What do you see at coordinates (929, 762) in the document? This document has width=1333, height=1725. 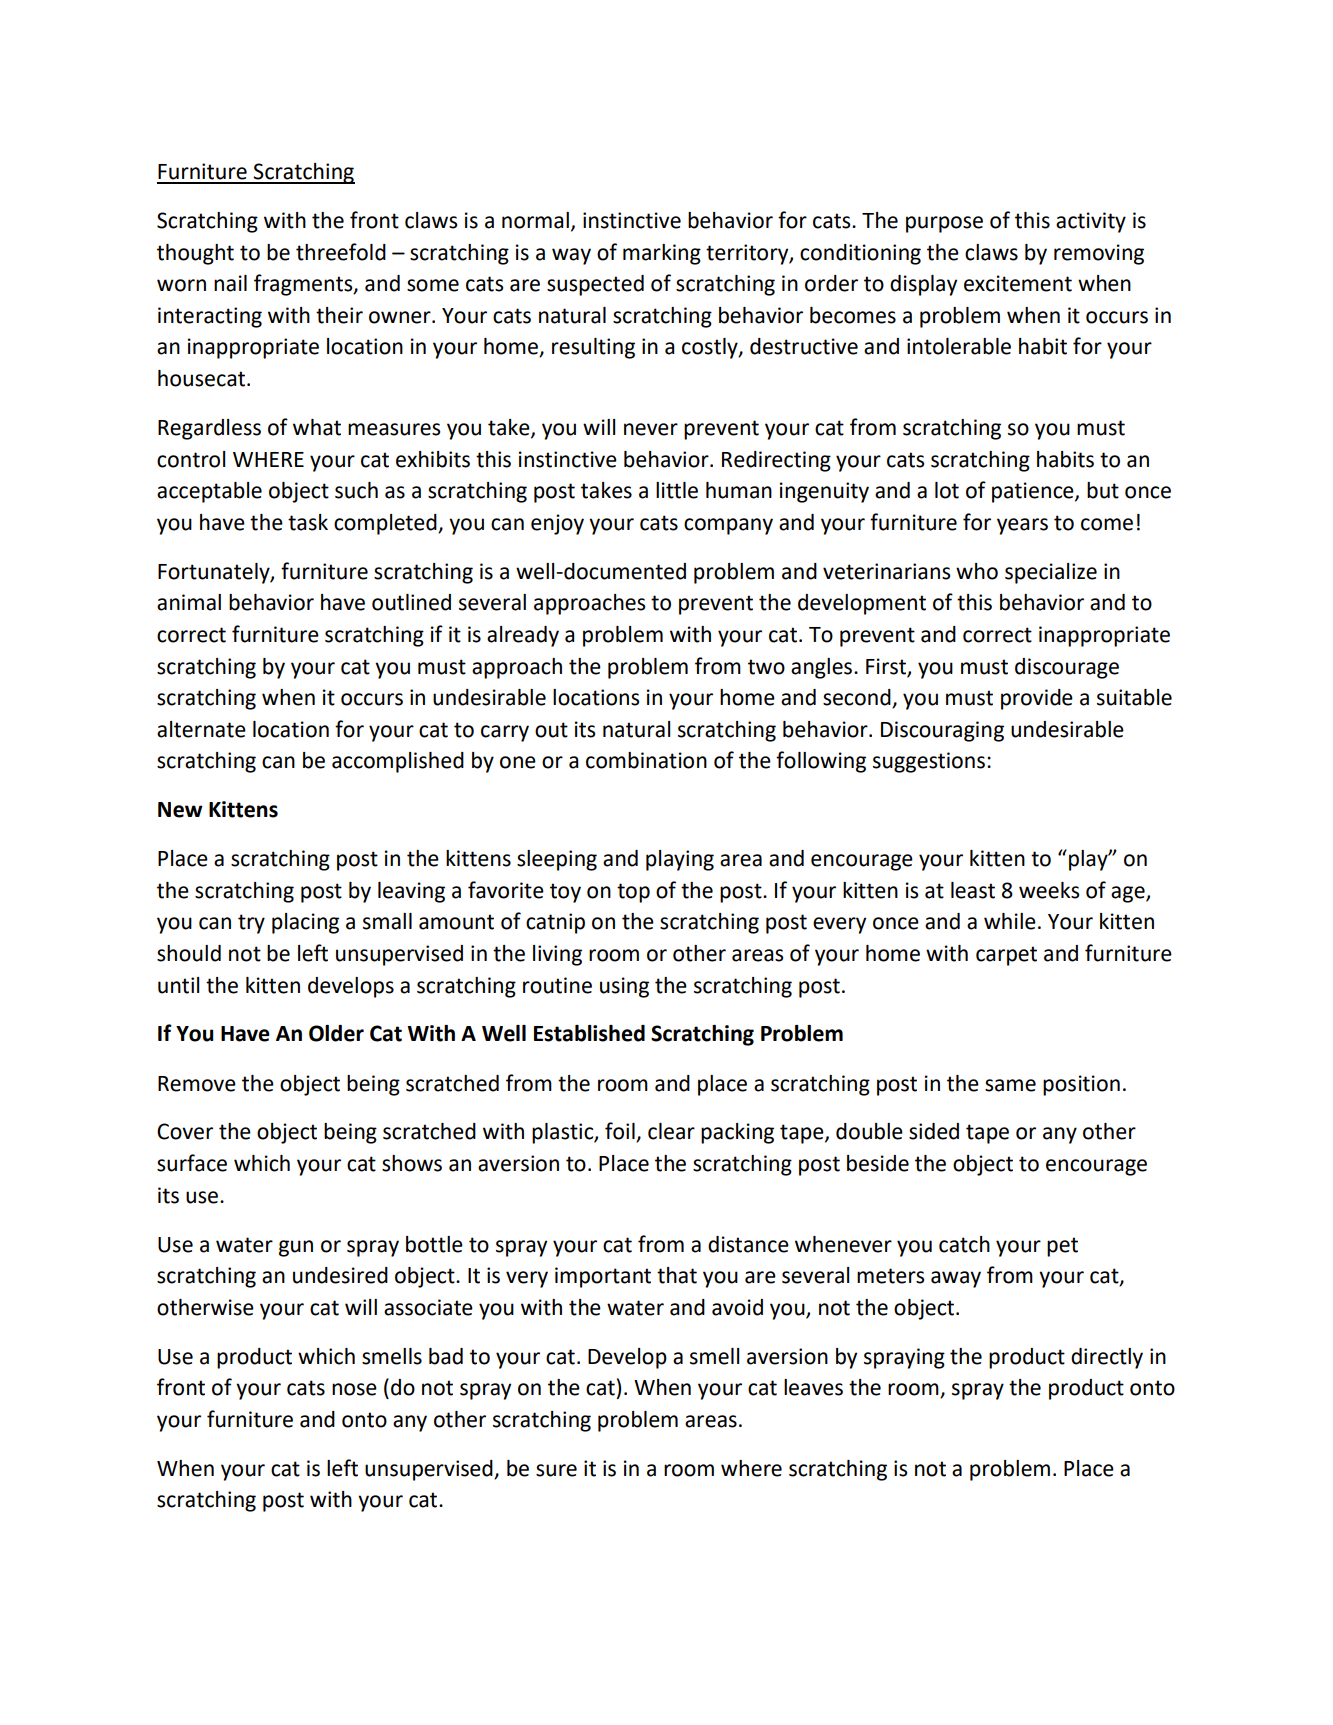 I see `suggestions` at bounding box center [929, 762].
